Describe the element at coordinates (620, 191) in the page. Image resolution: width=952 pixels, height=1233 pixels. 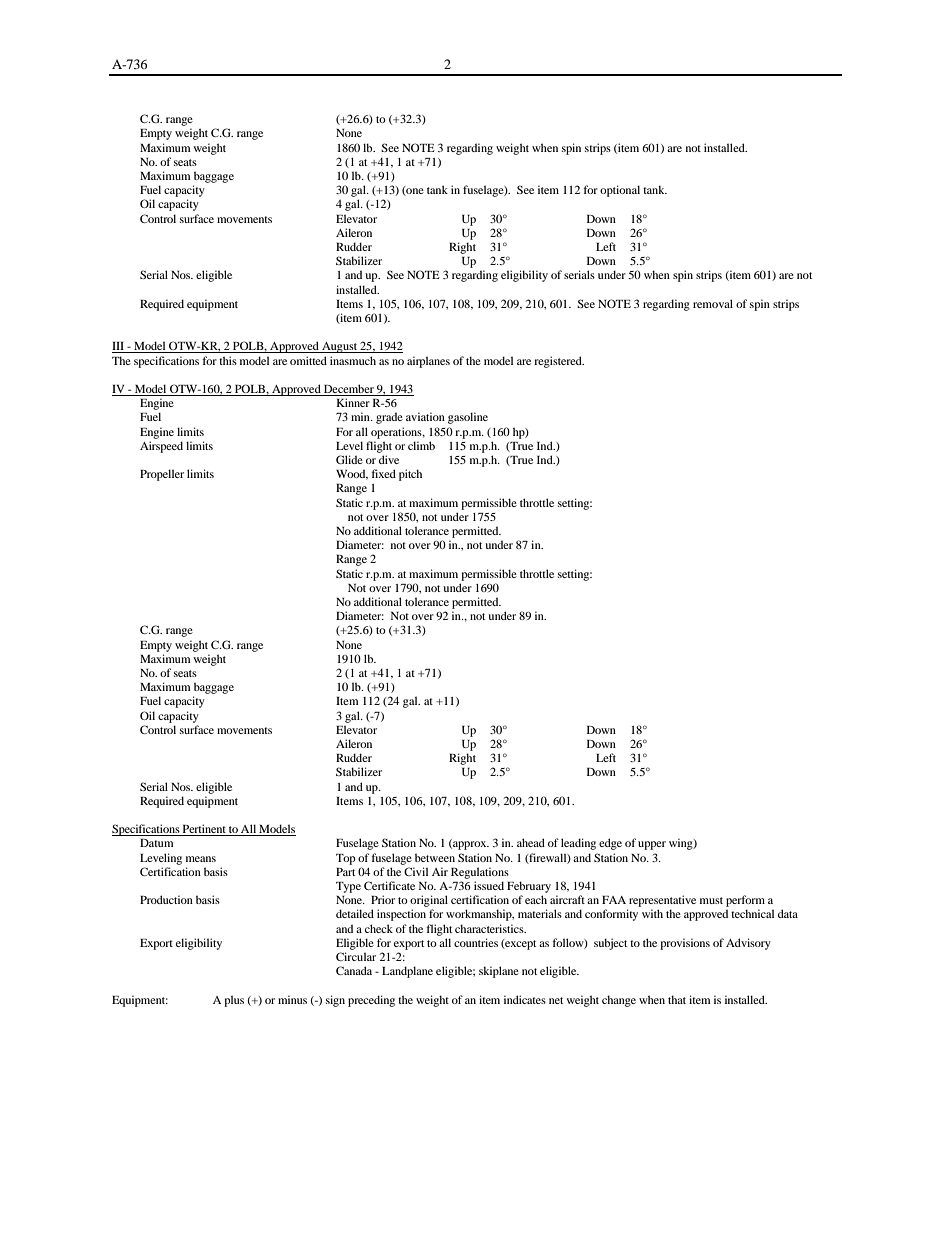
I see `optional` at that location.
